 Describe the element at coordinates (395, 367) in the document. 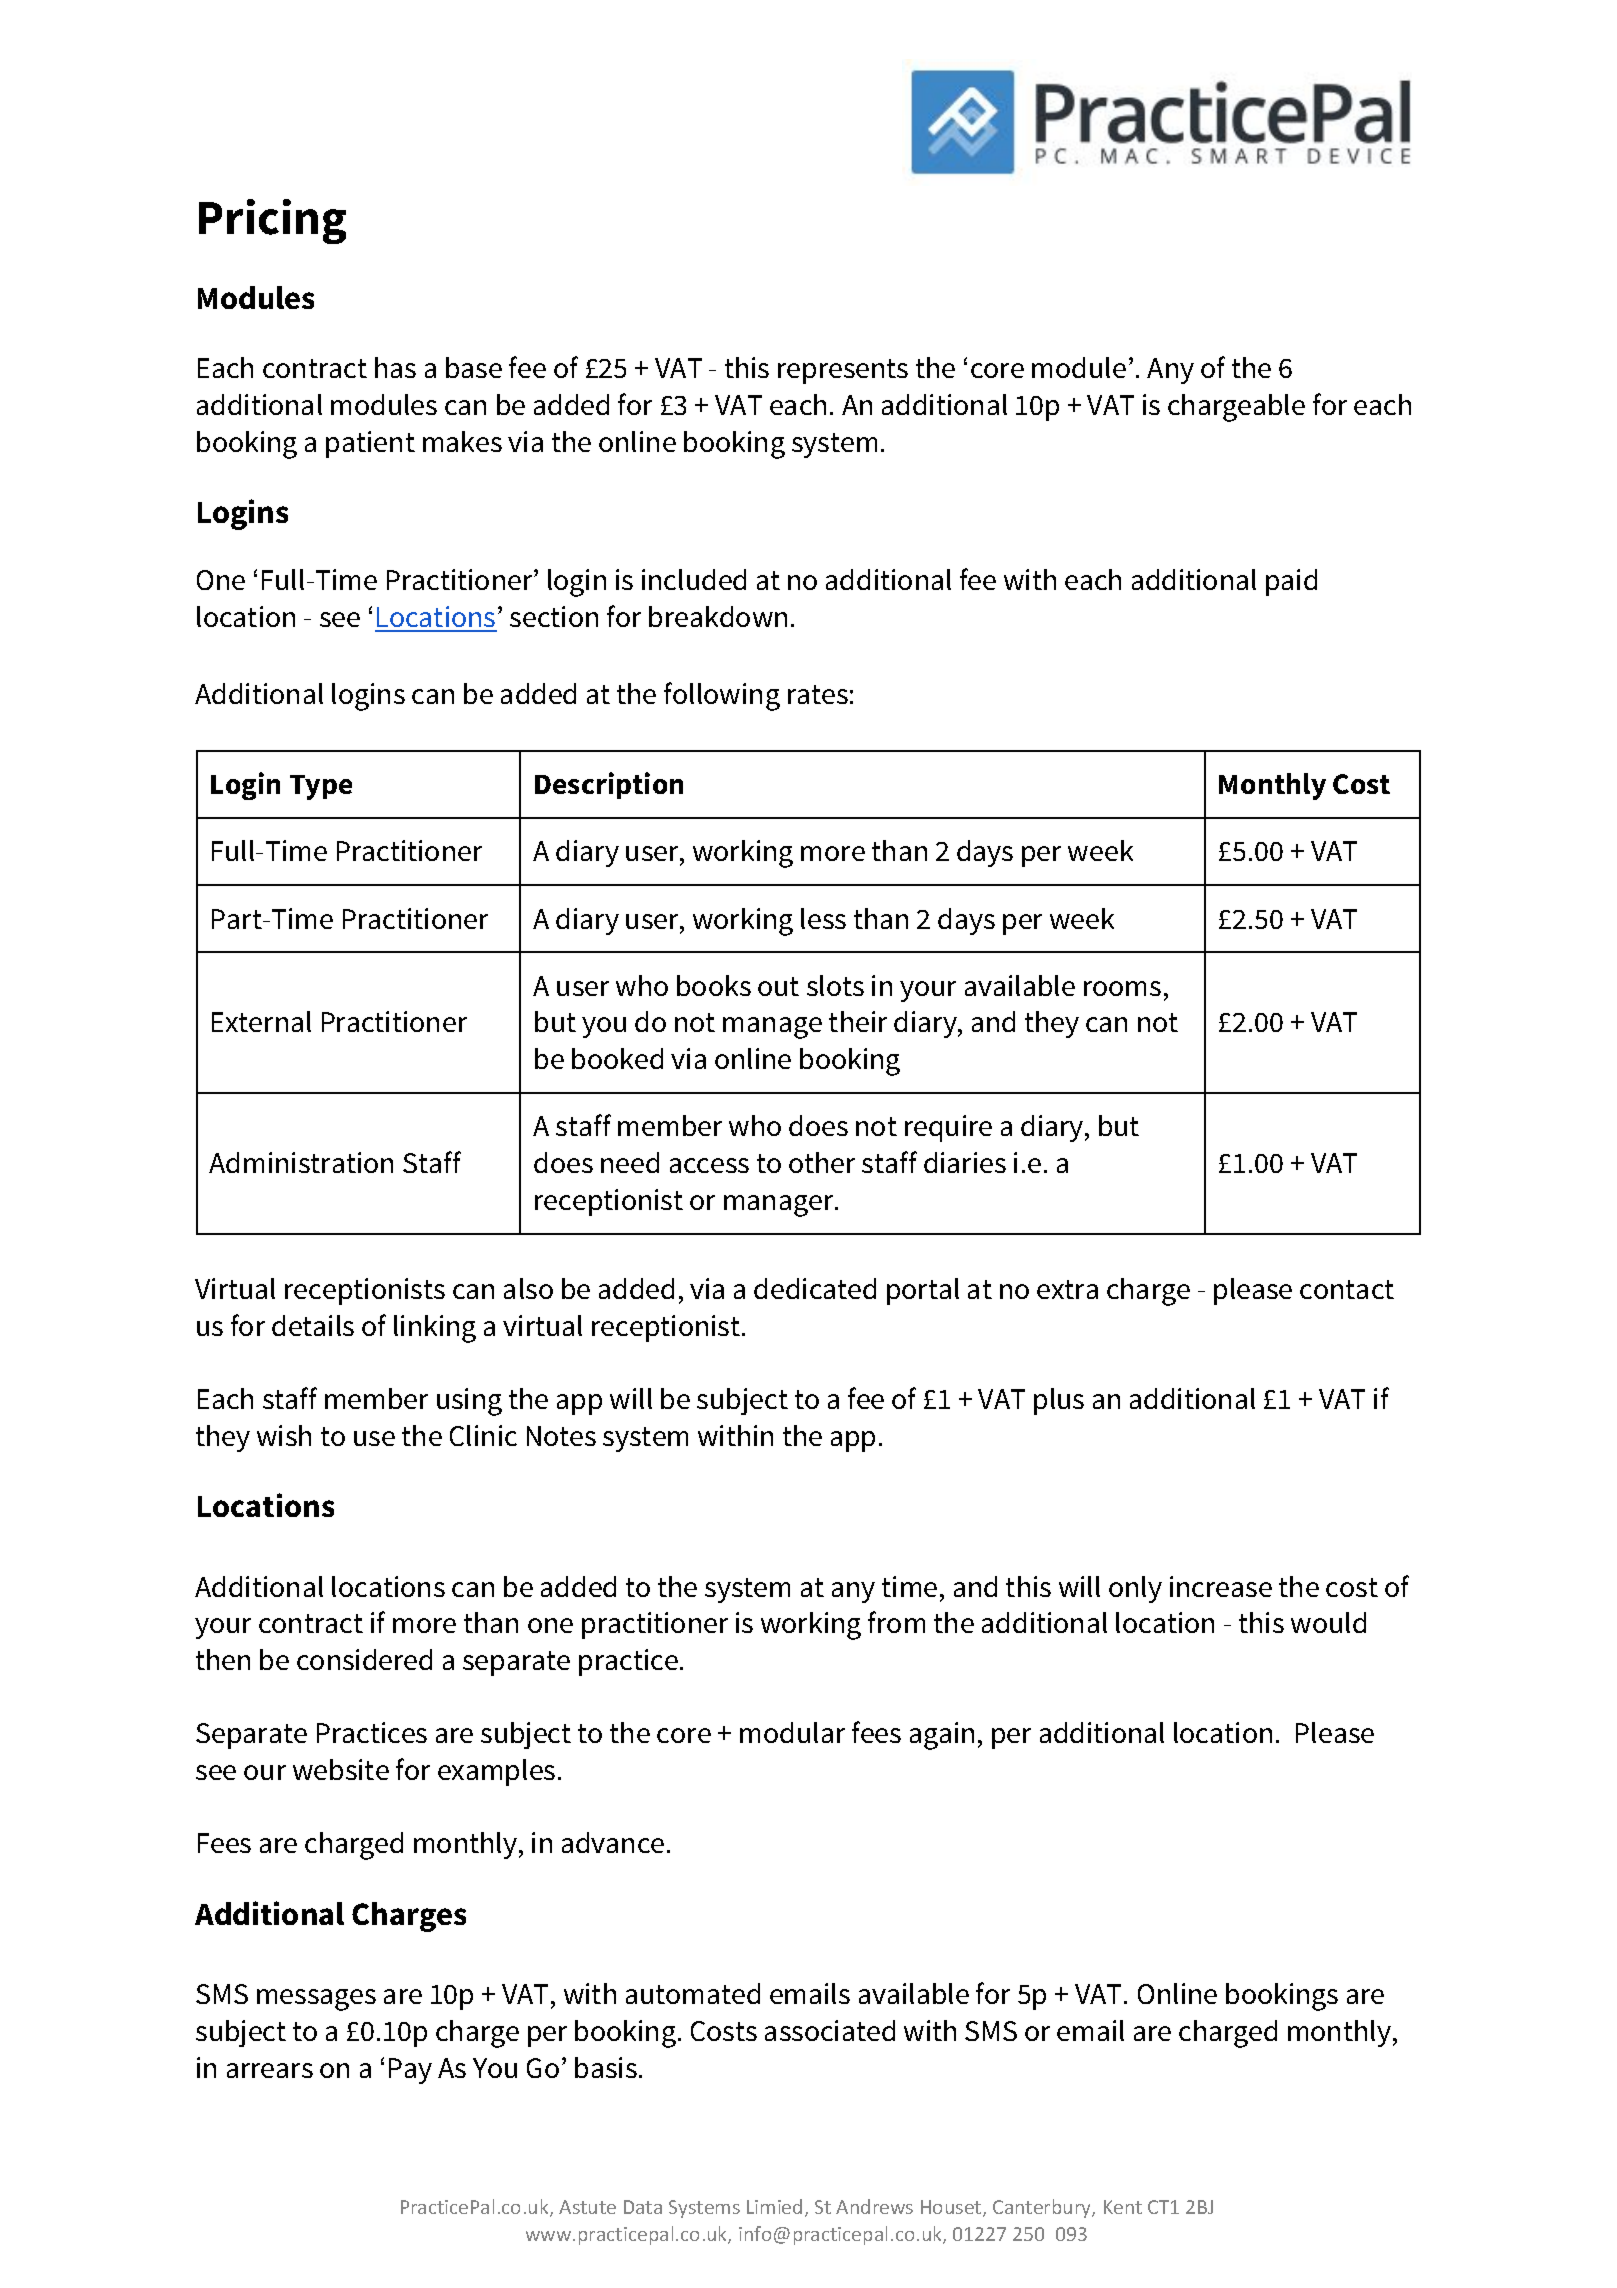

I see `has` at that location.
